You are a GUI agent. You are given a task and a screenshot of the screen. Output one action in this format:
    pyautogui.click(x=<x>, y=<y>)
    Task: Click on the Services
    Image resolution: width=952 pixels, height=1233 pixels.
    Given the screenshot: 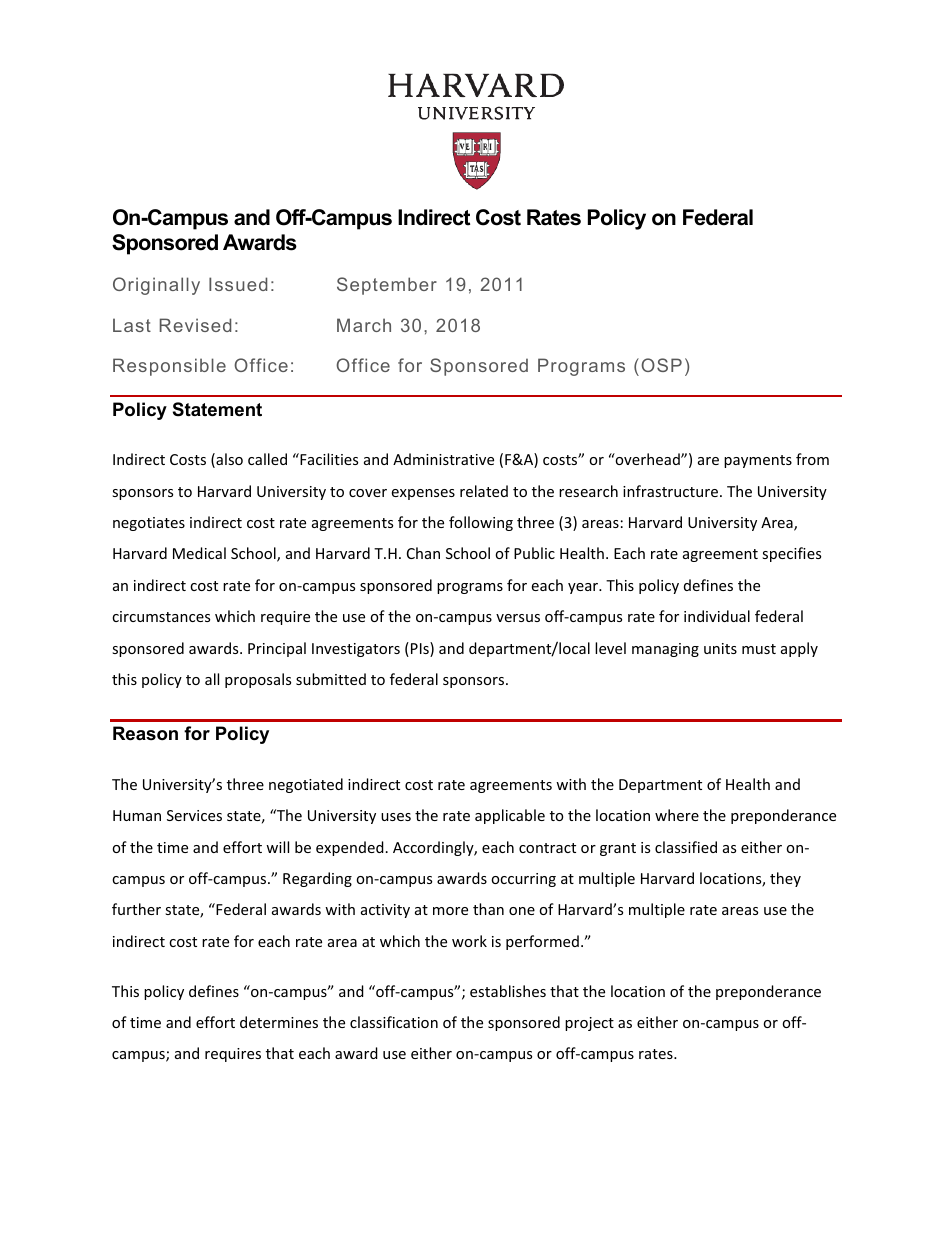 What is the action you would take?
    pyautogui.click(x=194, y=815)
